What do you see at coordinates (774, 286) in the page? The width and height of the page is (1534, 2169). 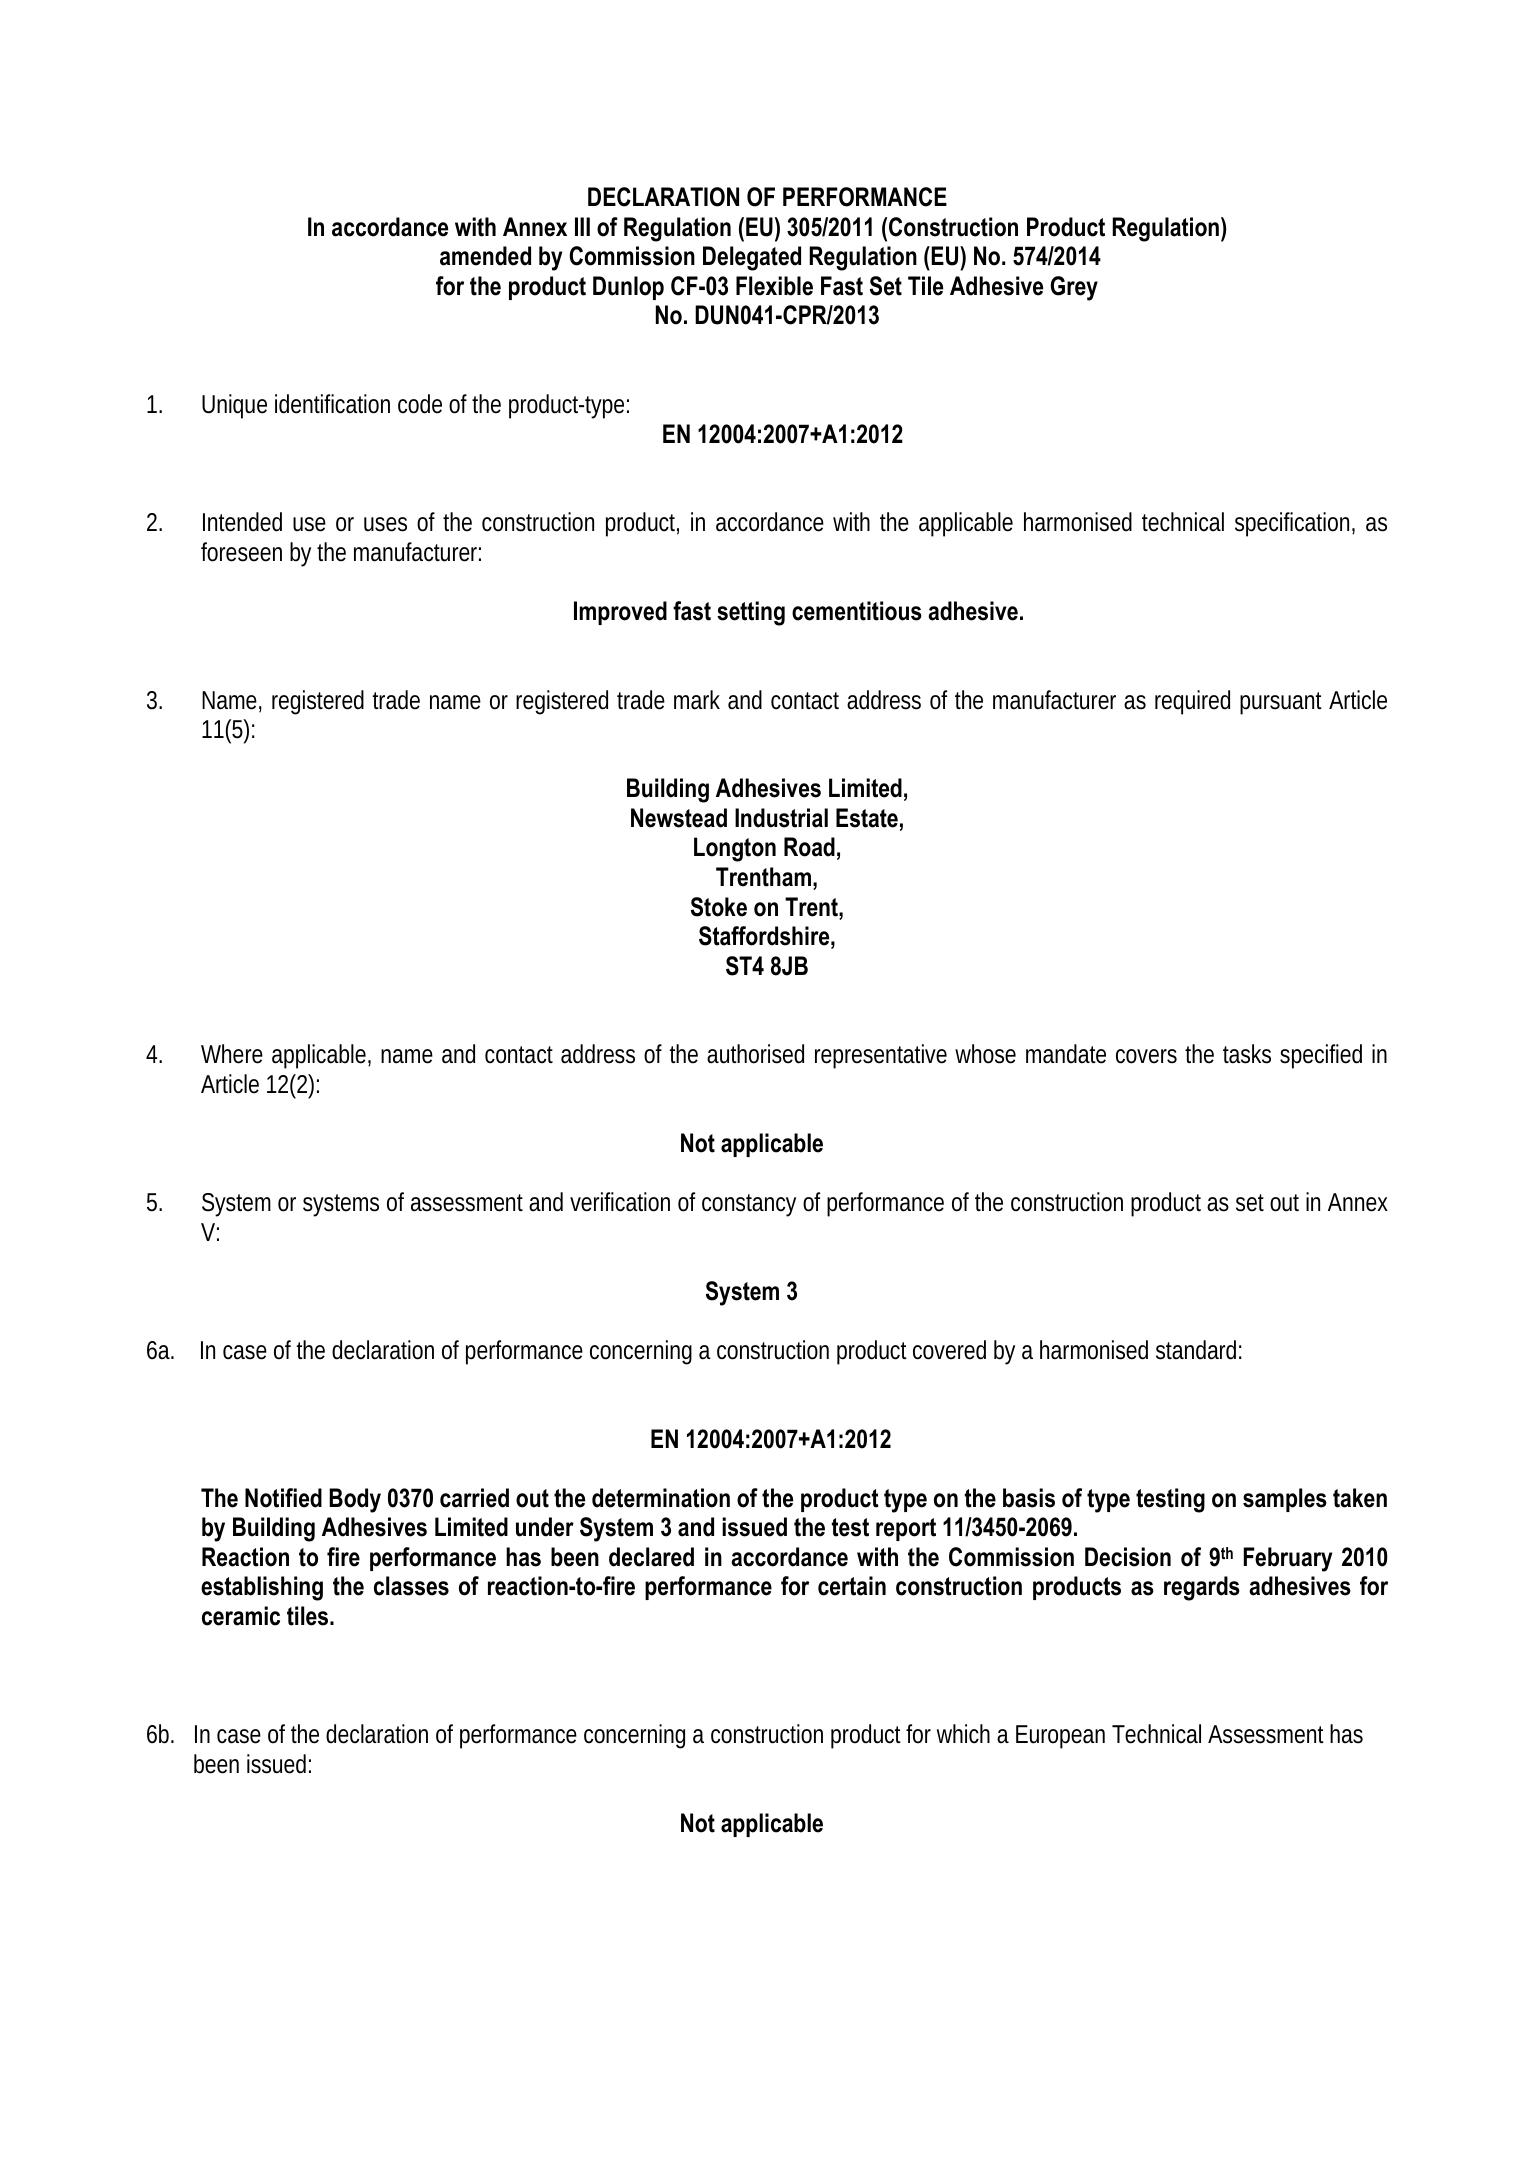 I see `Flexible` at bounding box center [774, 286].
